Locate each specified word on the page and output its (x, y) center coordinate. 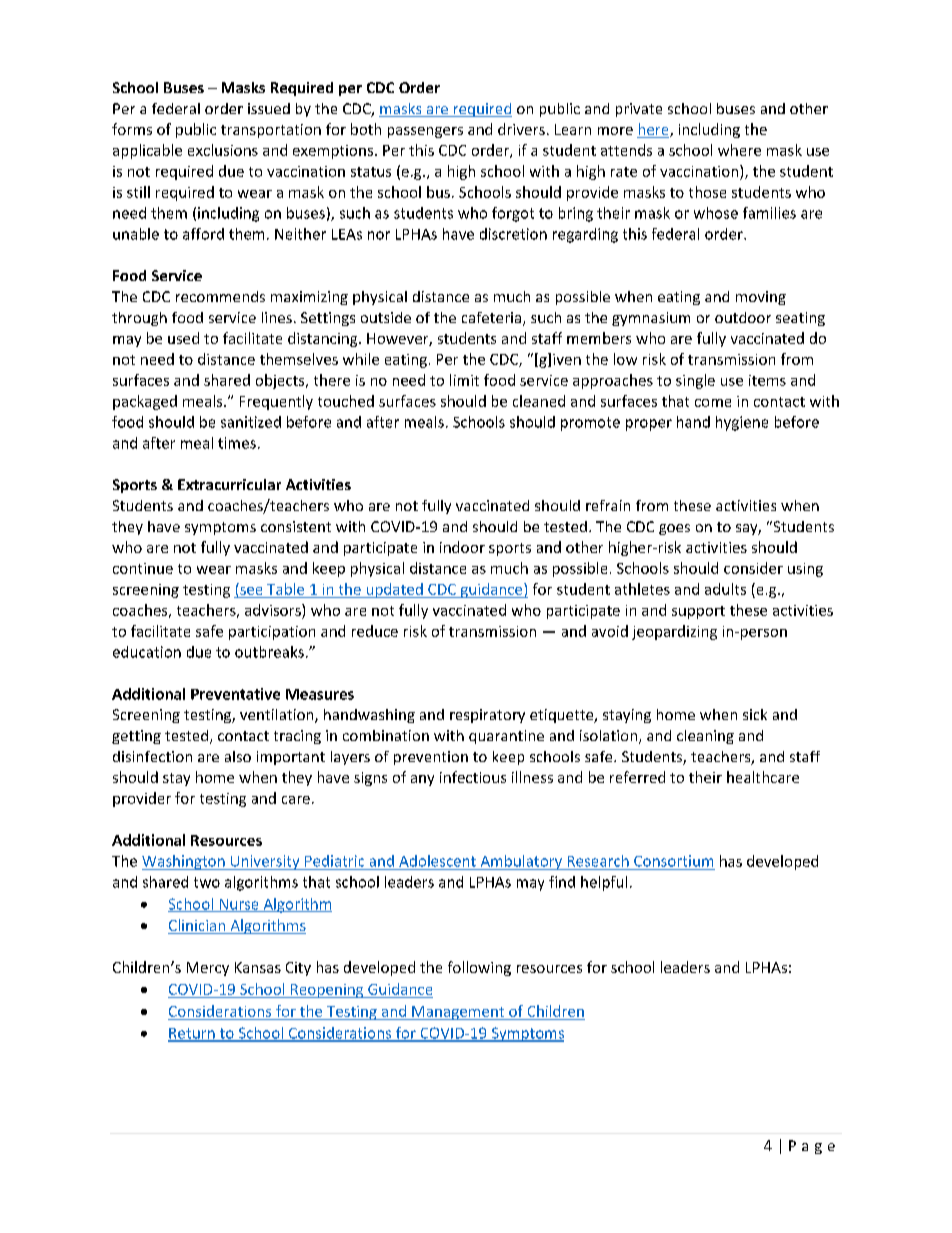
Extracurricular (229, 484)
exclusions (223, 150)
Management (458, 1013)
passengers (425, 132)
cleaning (705, 737)
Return (192, 1034)
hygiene (742, 423)
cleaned (539, 401)
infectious (473, 777)
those (707, 192)
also (238, 756)
